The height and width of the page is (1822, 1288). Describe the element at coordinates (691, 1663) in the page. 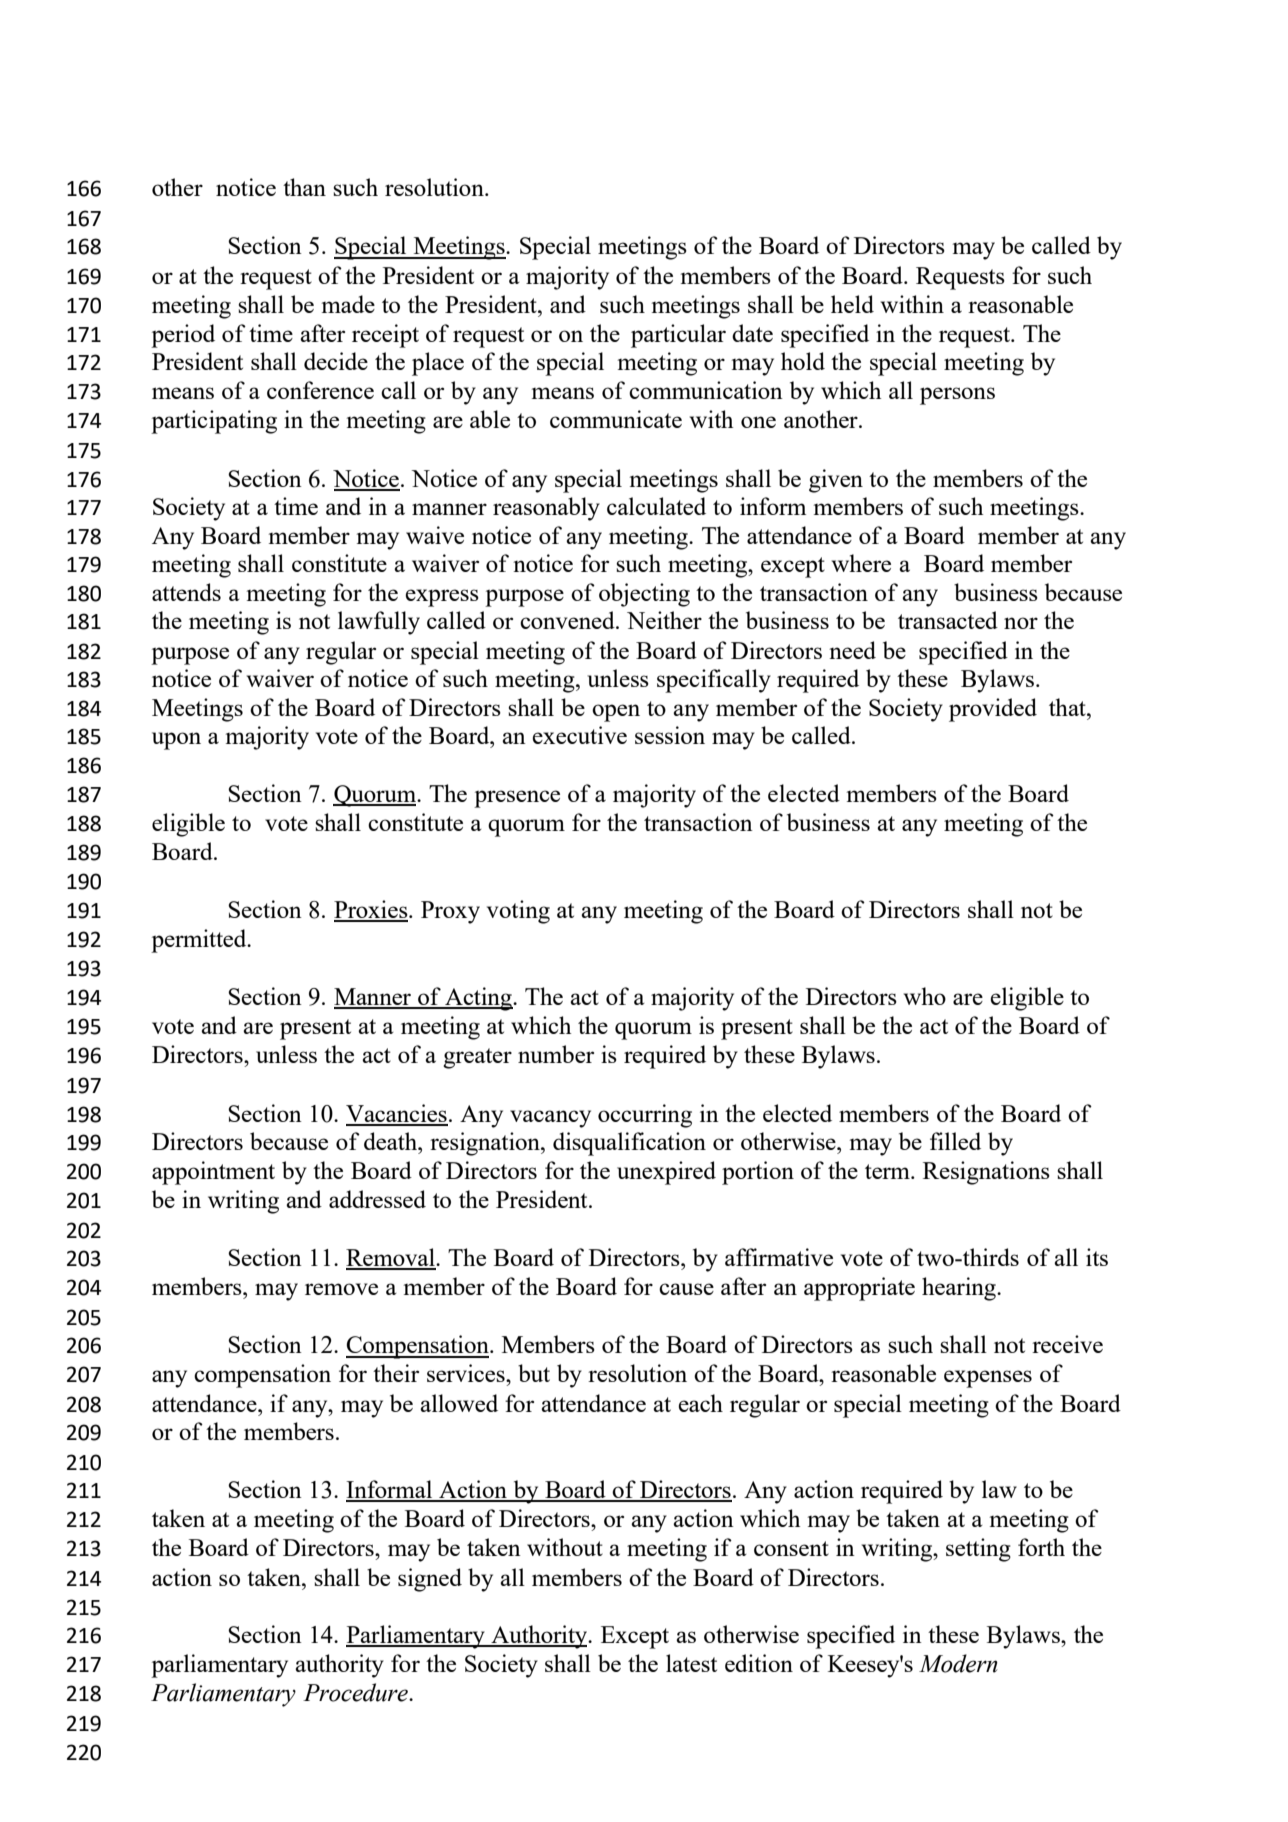

I see `latest` at that location.
